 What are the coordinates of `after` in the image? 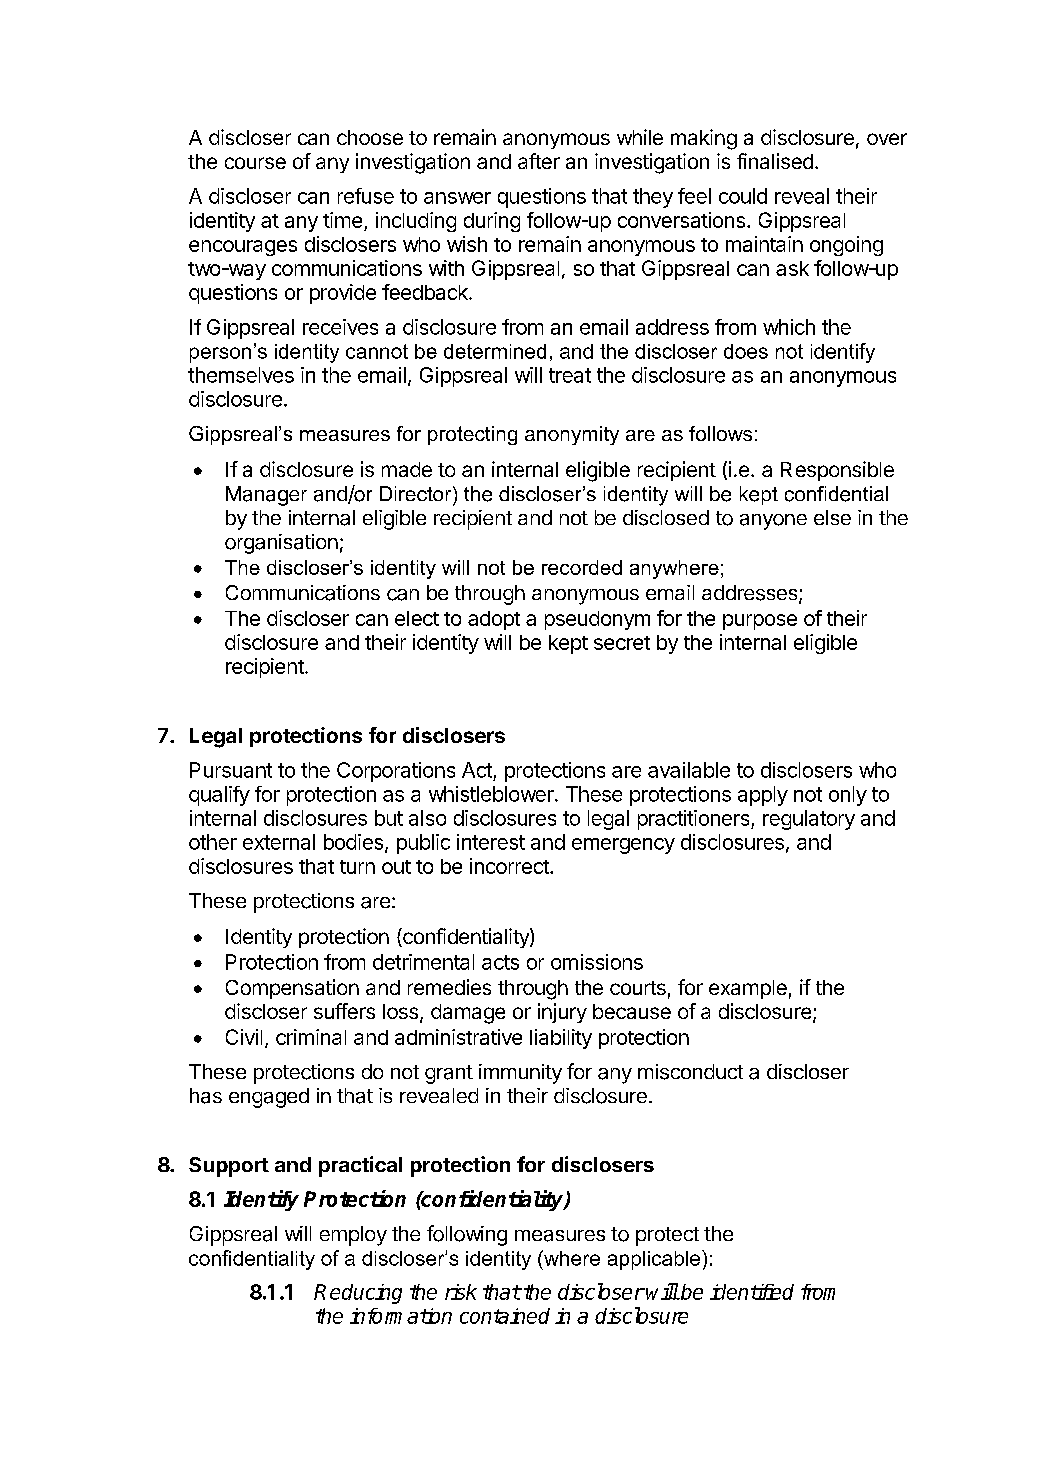 It's located at (539, 161).
